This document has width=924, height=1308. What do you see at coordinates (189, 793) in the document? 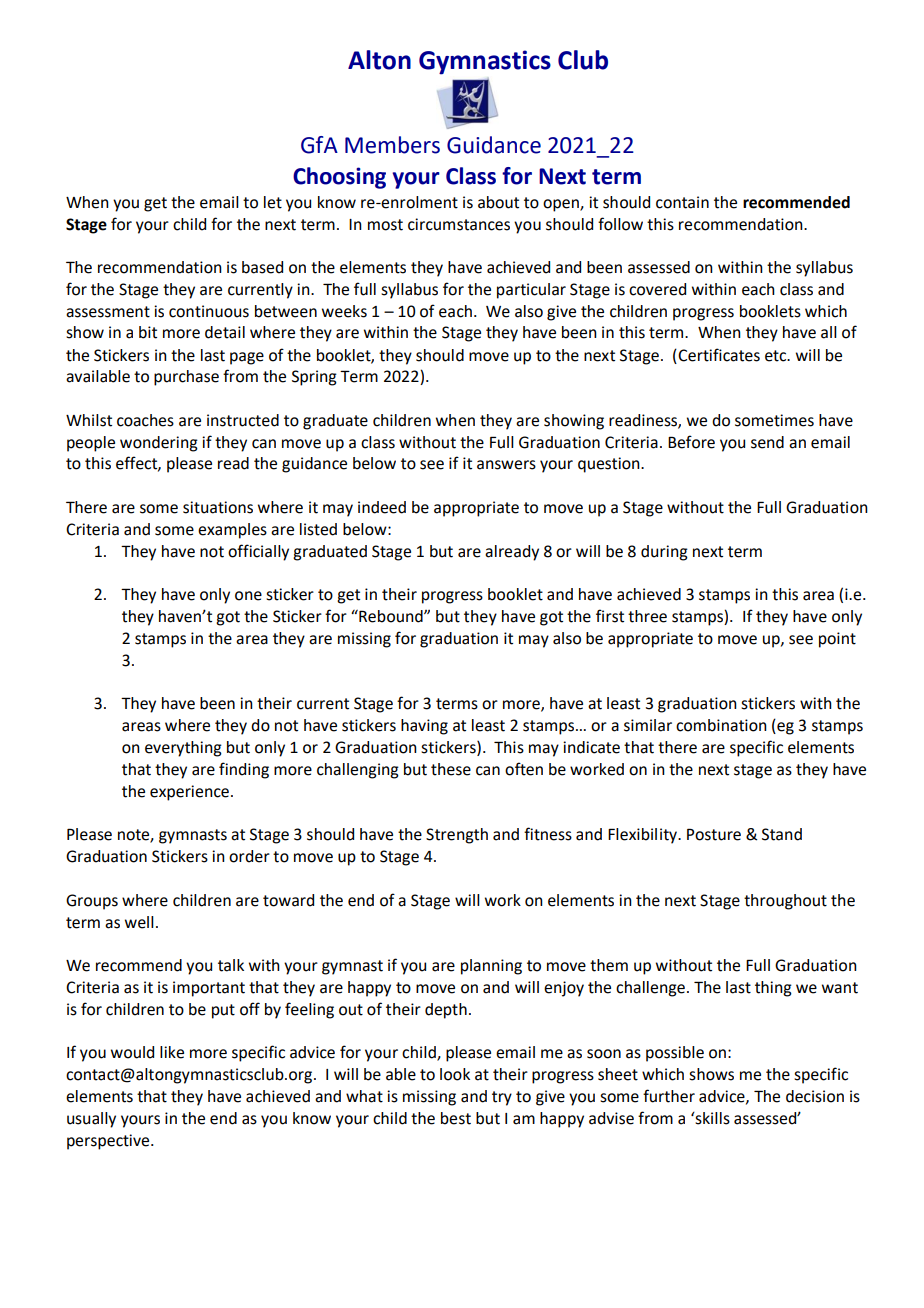
I see `experience` at bounding box center [189, 793].
